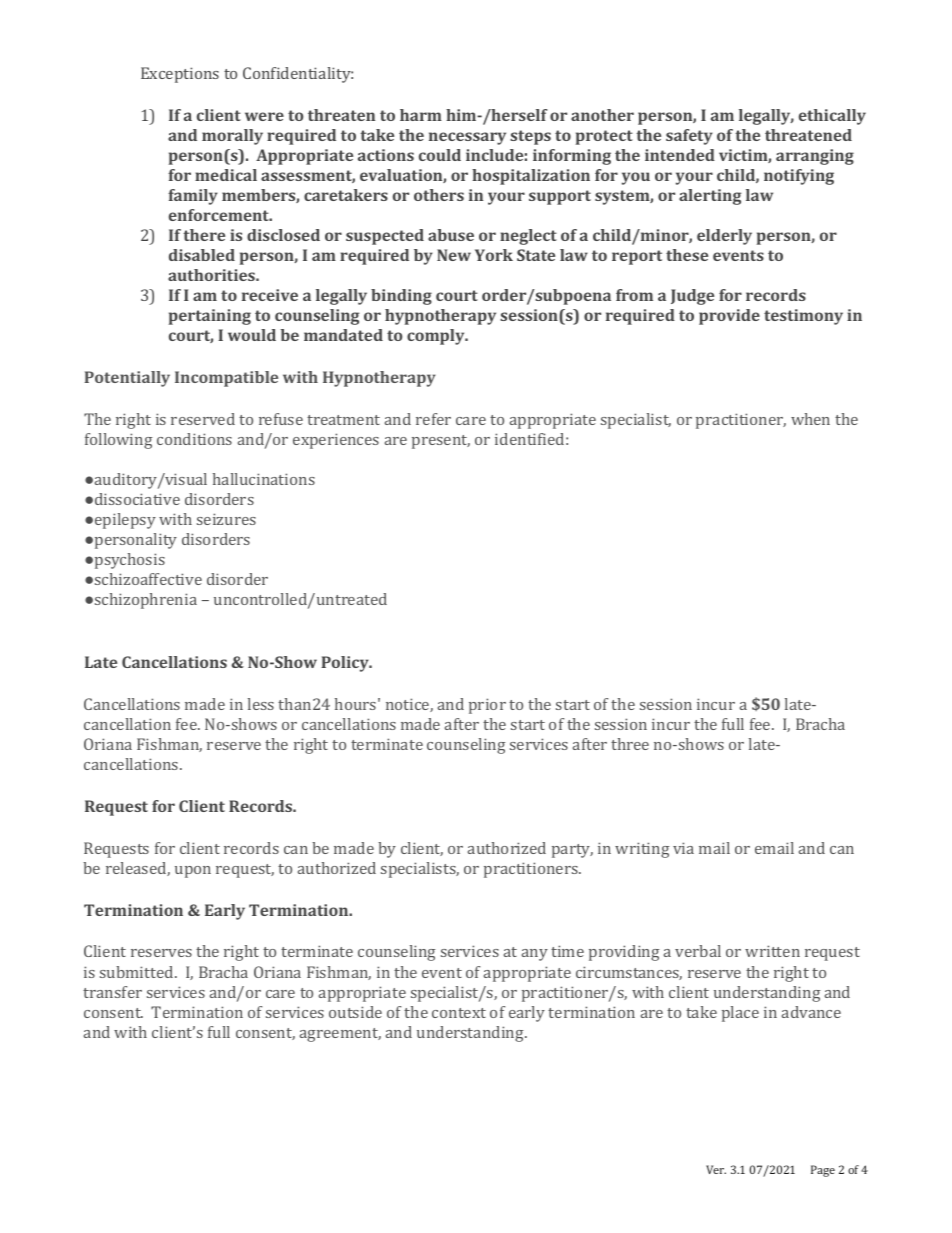 This screenshot has width=952, height=1233. What do you see at coordinates (487, 706) in the screenshot?
I see `prior` at bounding box center [487, 706].
